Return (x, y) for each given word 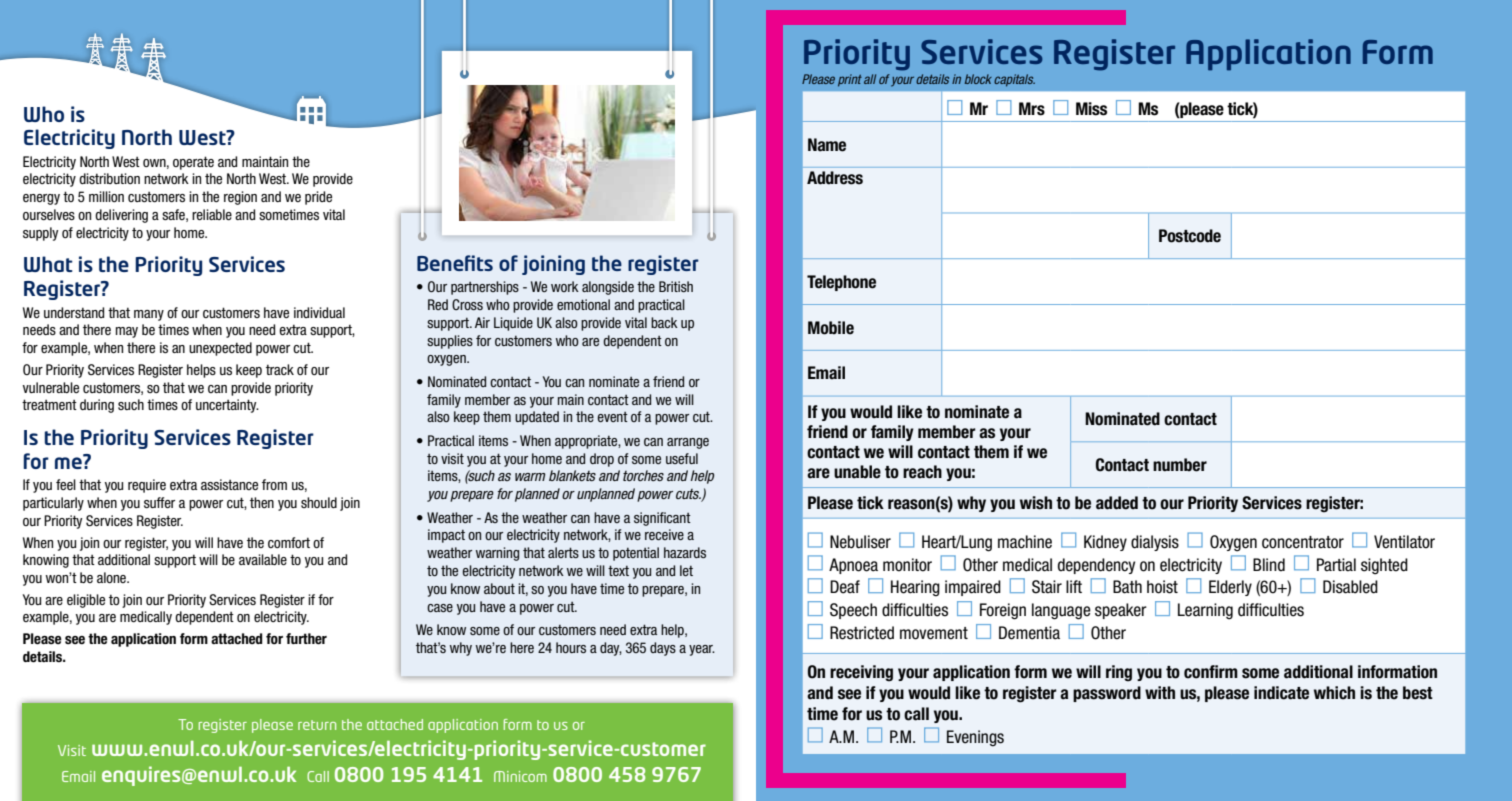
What (48, 264)
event (612, 417)
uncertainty (227, 406)
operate (193, 163)
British (676, 286)
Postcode (1190, 236)
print (850, 80)
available (263, 559)
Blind (1269, 564)
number (1180, 465)
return (317, 725)
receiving (861, 673)
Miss (1091, 109)
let (686, 570)
